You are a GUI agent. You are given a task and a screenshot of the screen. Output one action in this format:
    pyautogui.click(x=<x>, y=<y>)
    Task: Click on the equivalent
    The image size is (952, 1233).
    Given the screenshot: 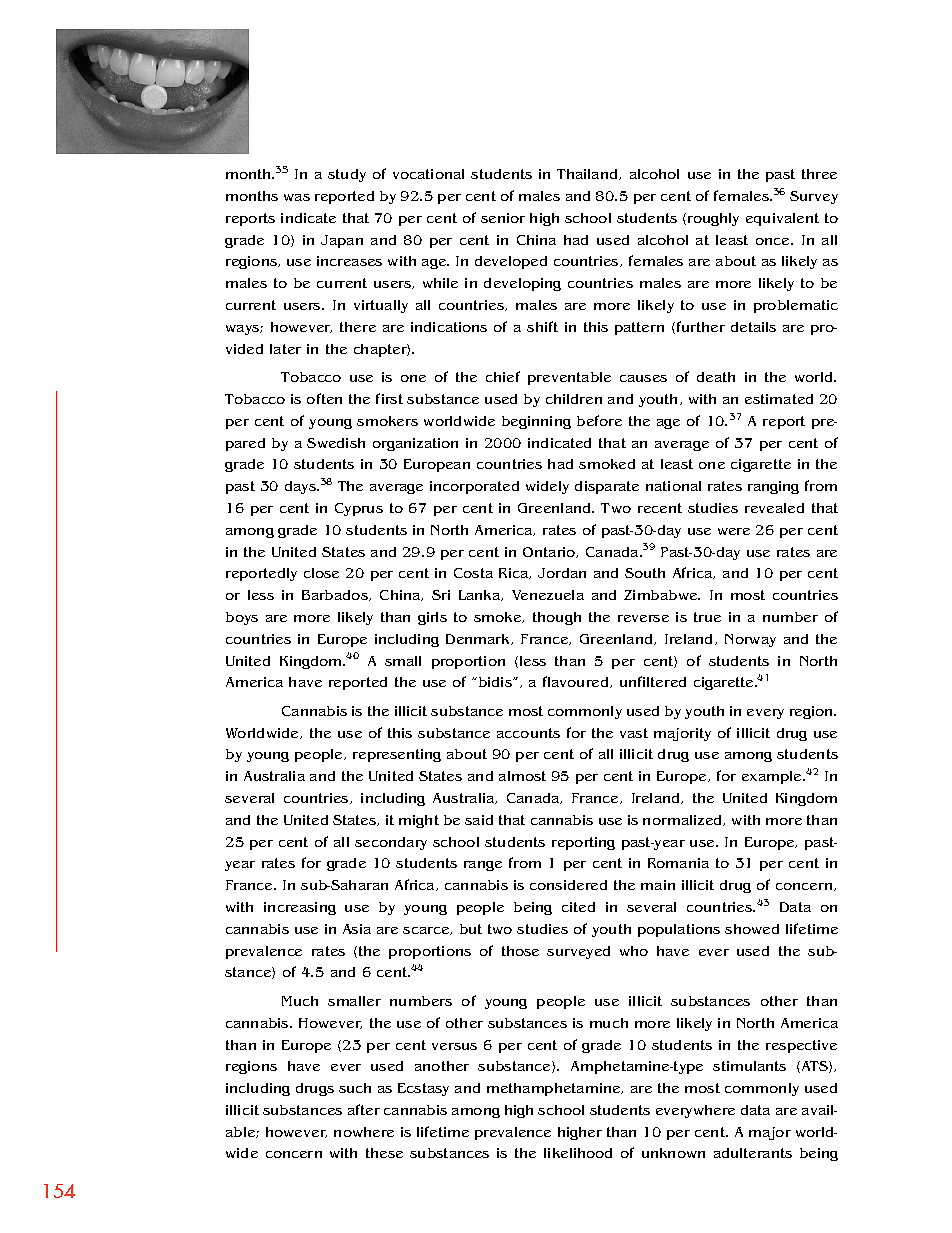 What is the action you would take?
    pyautogui.click(x=782, y=219)
